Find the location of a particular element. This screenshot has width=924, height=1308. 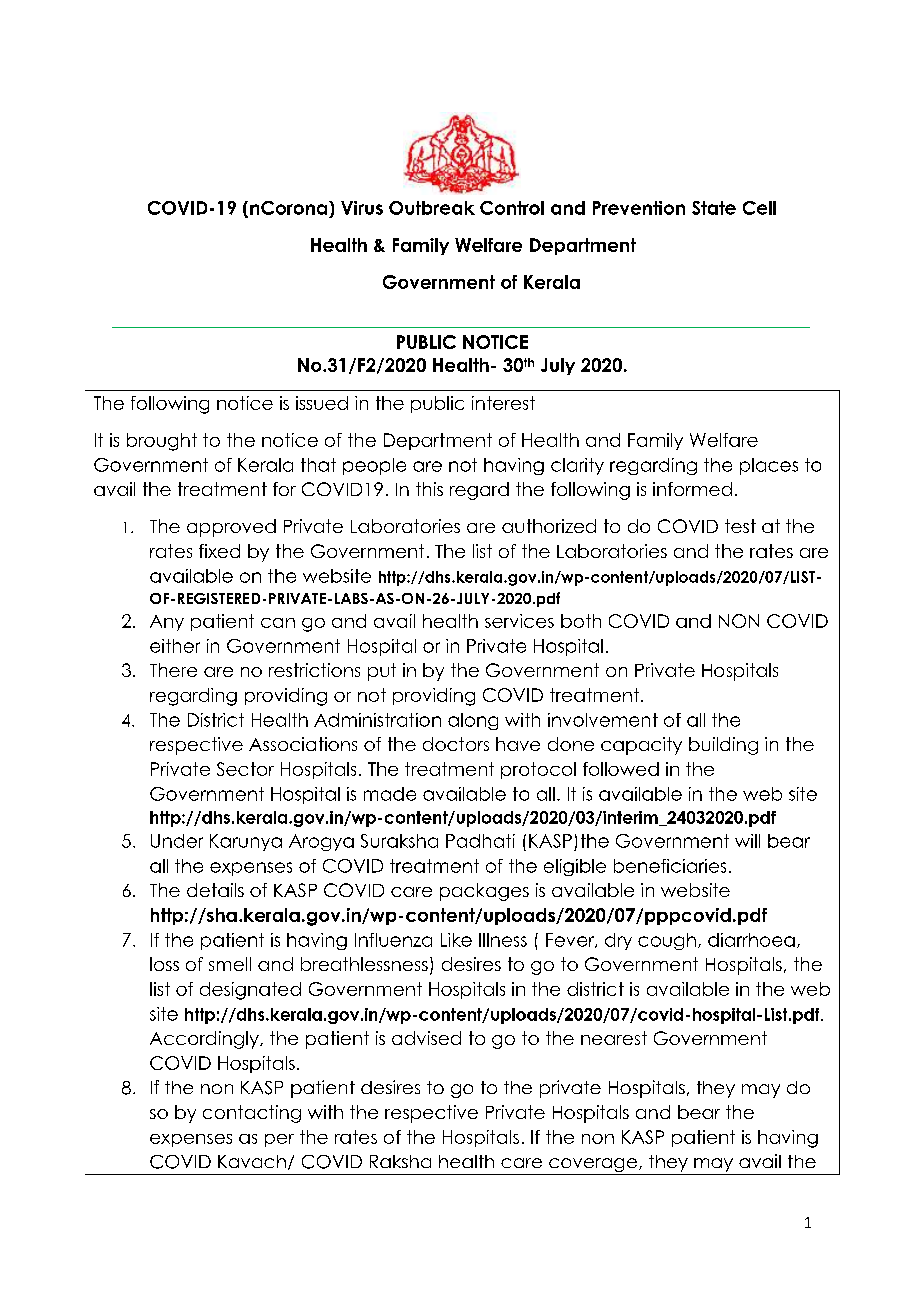

this is located at coordinates (429, 489).
